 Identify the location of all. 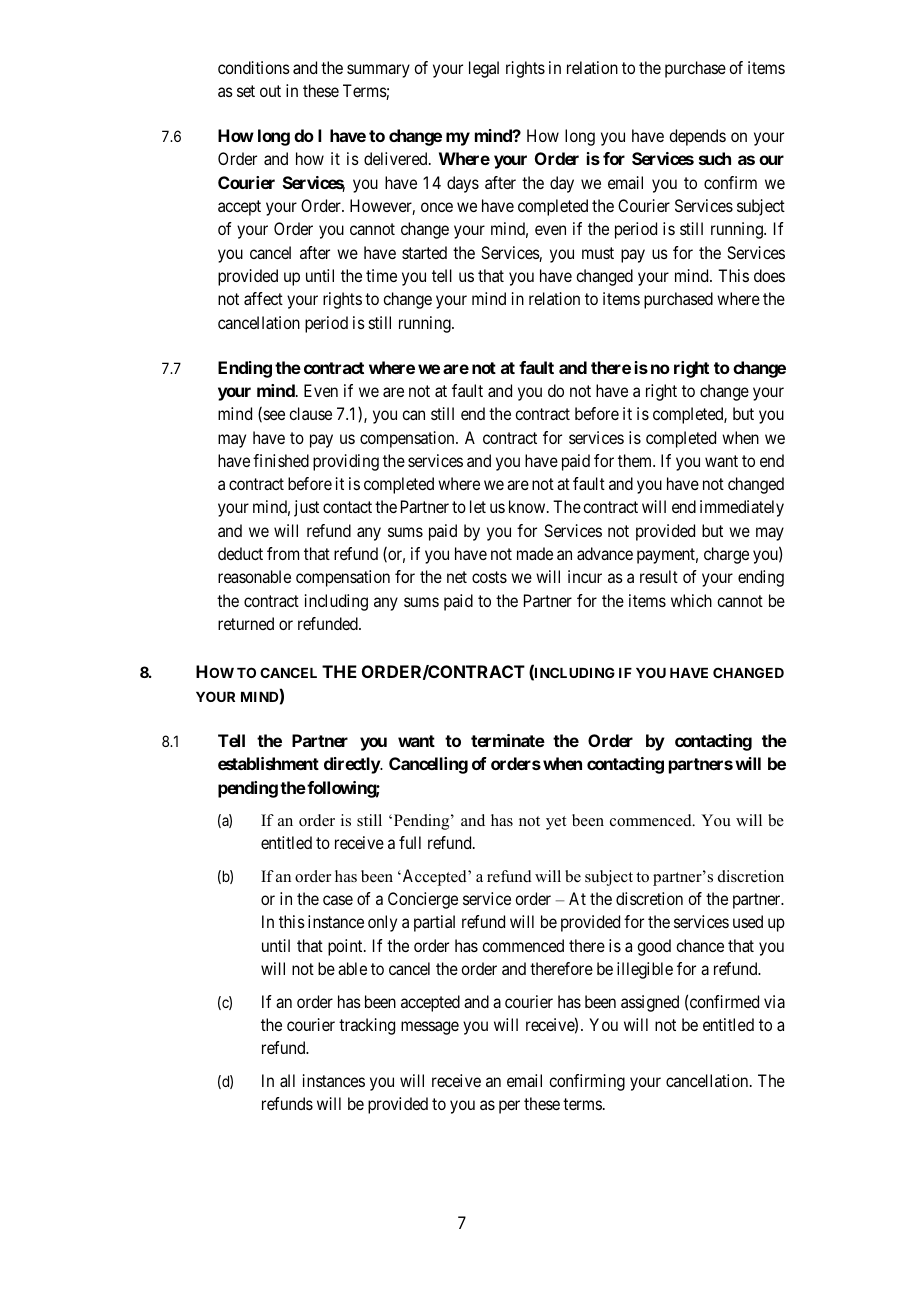
(287, 1080).
